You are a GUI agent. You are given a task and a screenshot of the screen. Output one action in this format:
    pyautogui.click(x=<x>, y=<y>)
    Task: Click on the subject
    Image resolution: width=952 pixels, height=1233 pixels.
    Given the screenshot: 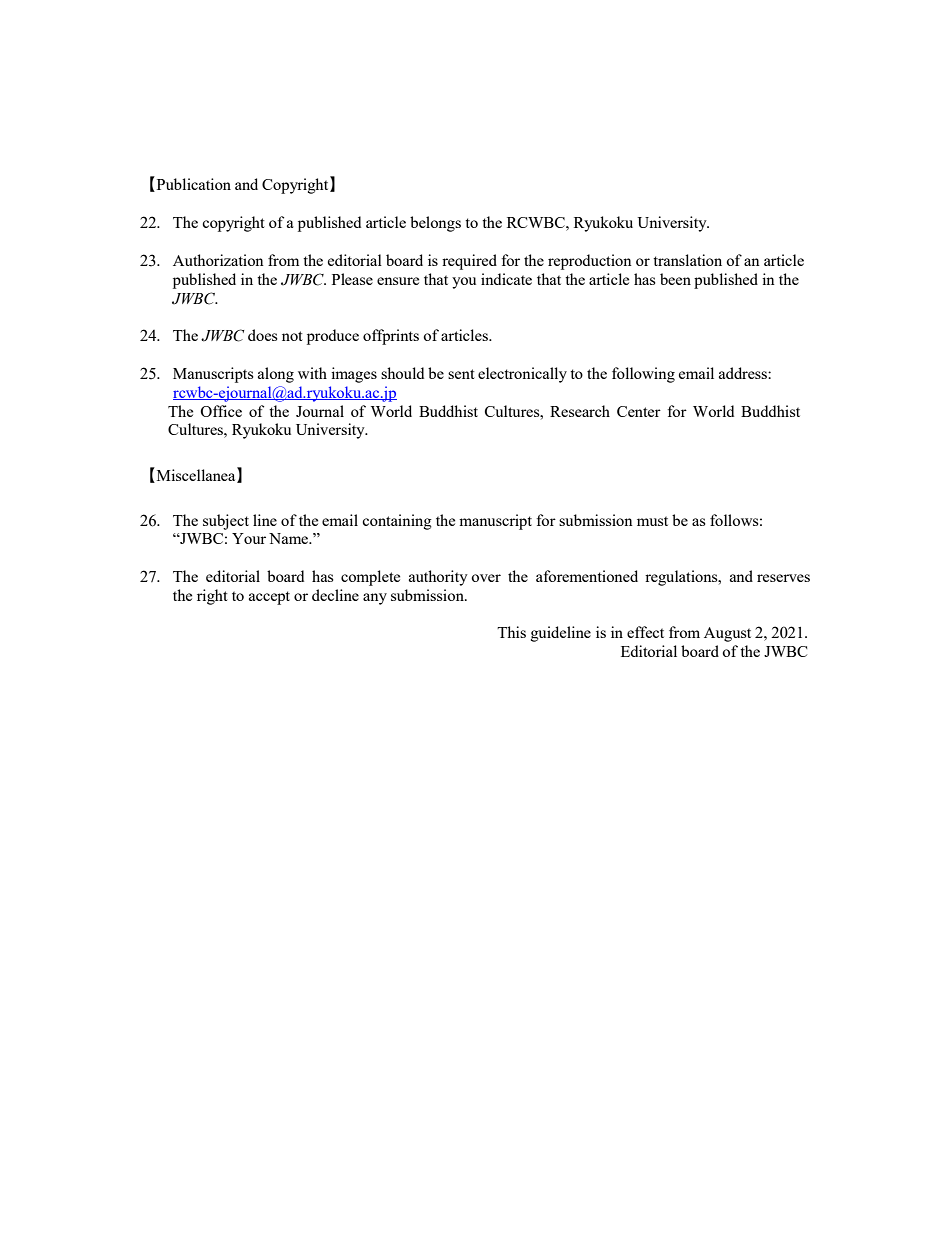 What is the action you would take?
    pyautogui.click(x=226, y=522)
